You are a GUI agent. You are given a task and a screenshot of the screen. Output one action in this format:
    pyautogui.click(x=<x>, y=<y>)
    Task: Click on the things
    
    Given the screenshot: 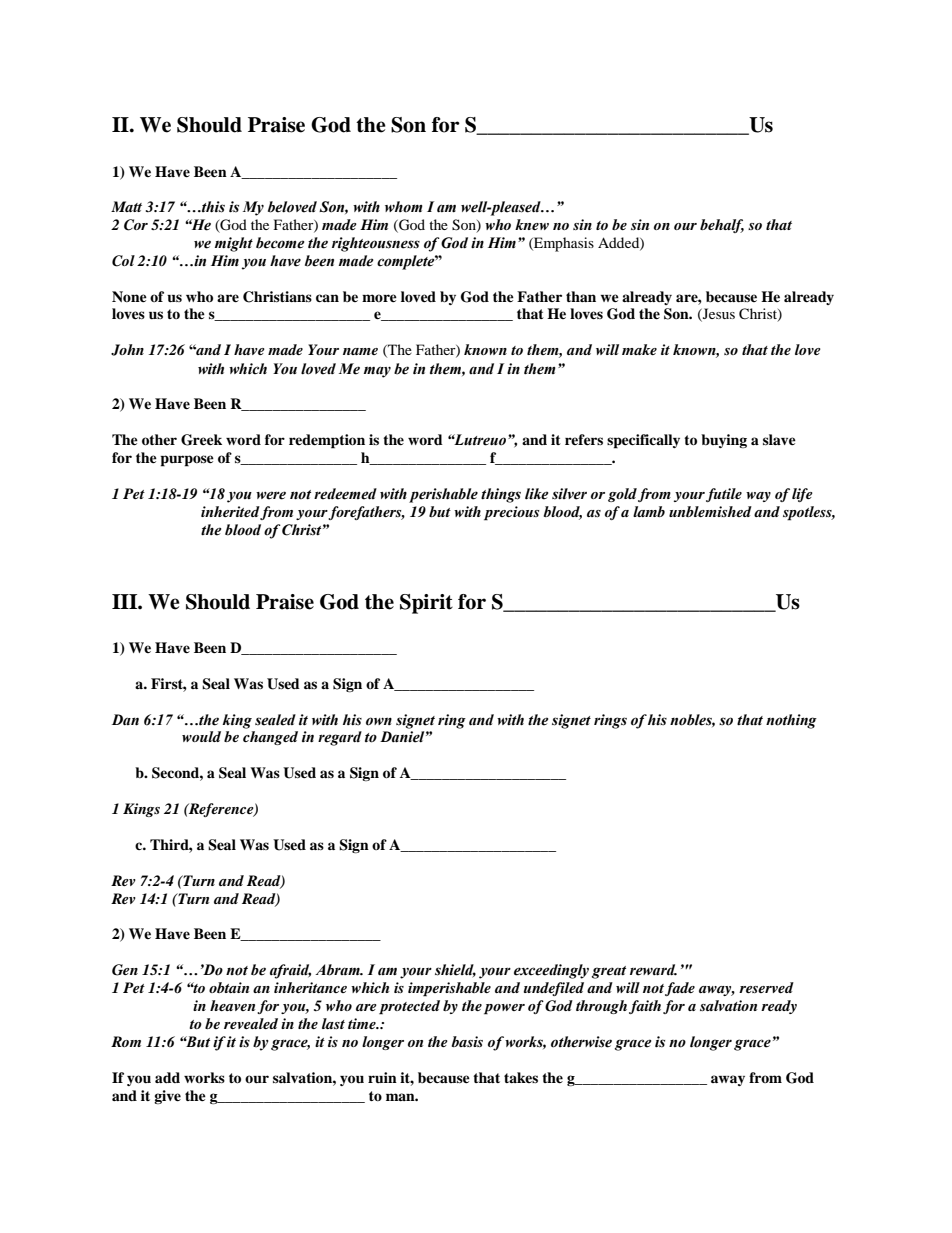 What is the action you would take?
    pyautogui.click(x=501, y=495)
